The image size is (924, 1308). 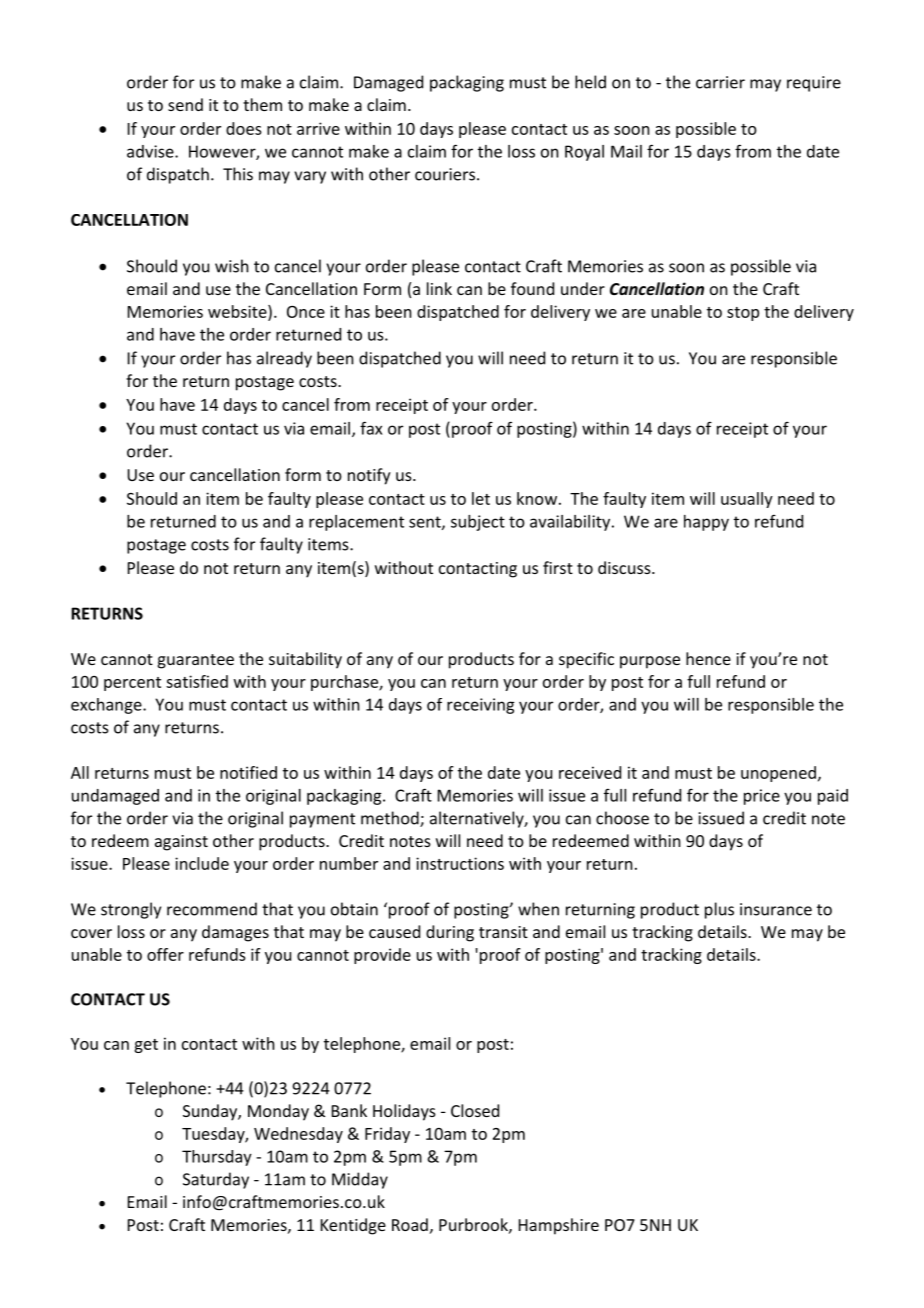 What do you see at coordinates (720, 82) in the image?
I see `carrier` at bounding box center [720, 82].
